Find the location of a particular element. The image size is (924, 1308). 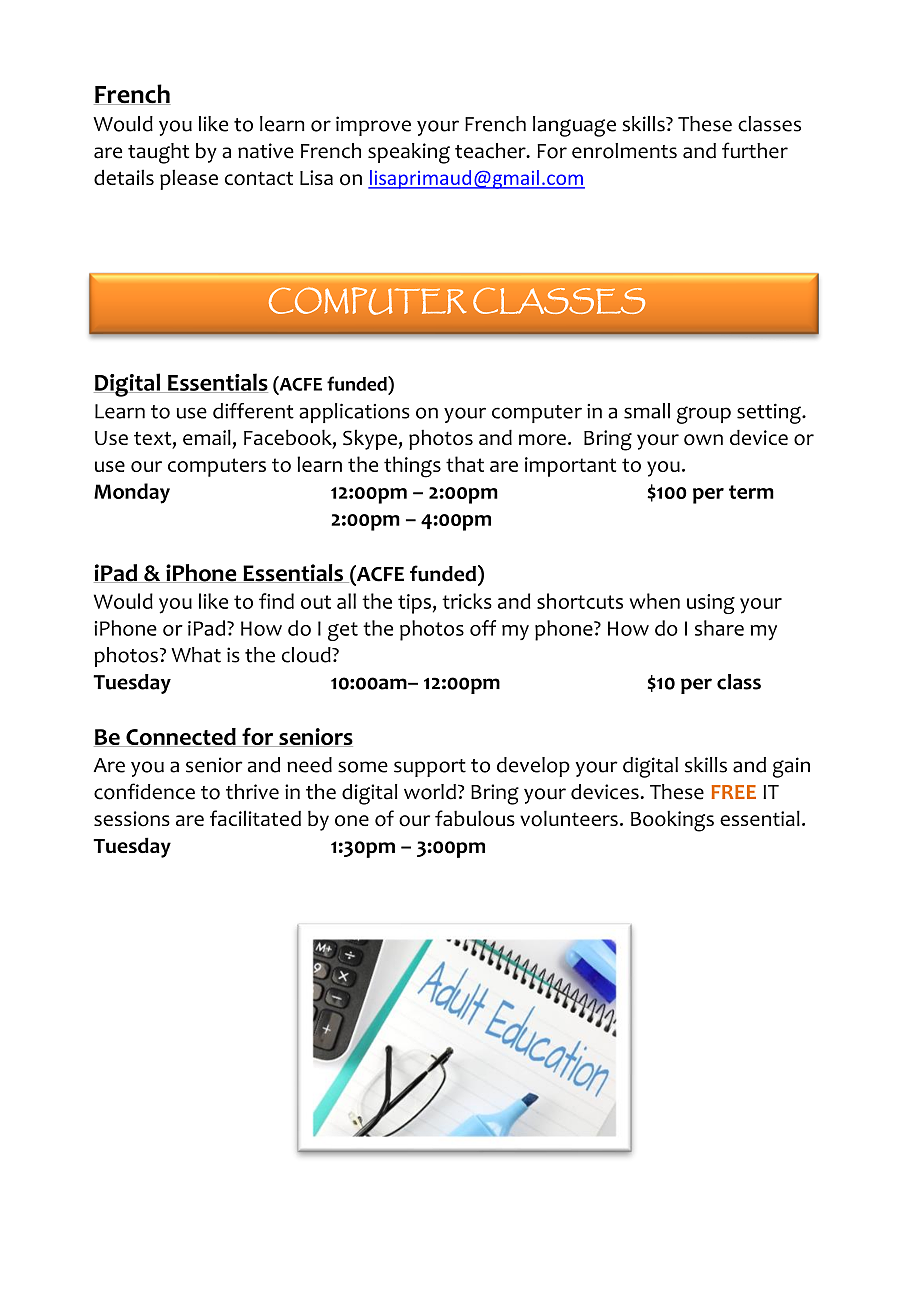

What is located at coordinates (196, 655).
